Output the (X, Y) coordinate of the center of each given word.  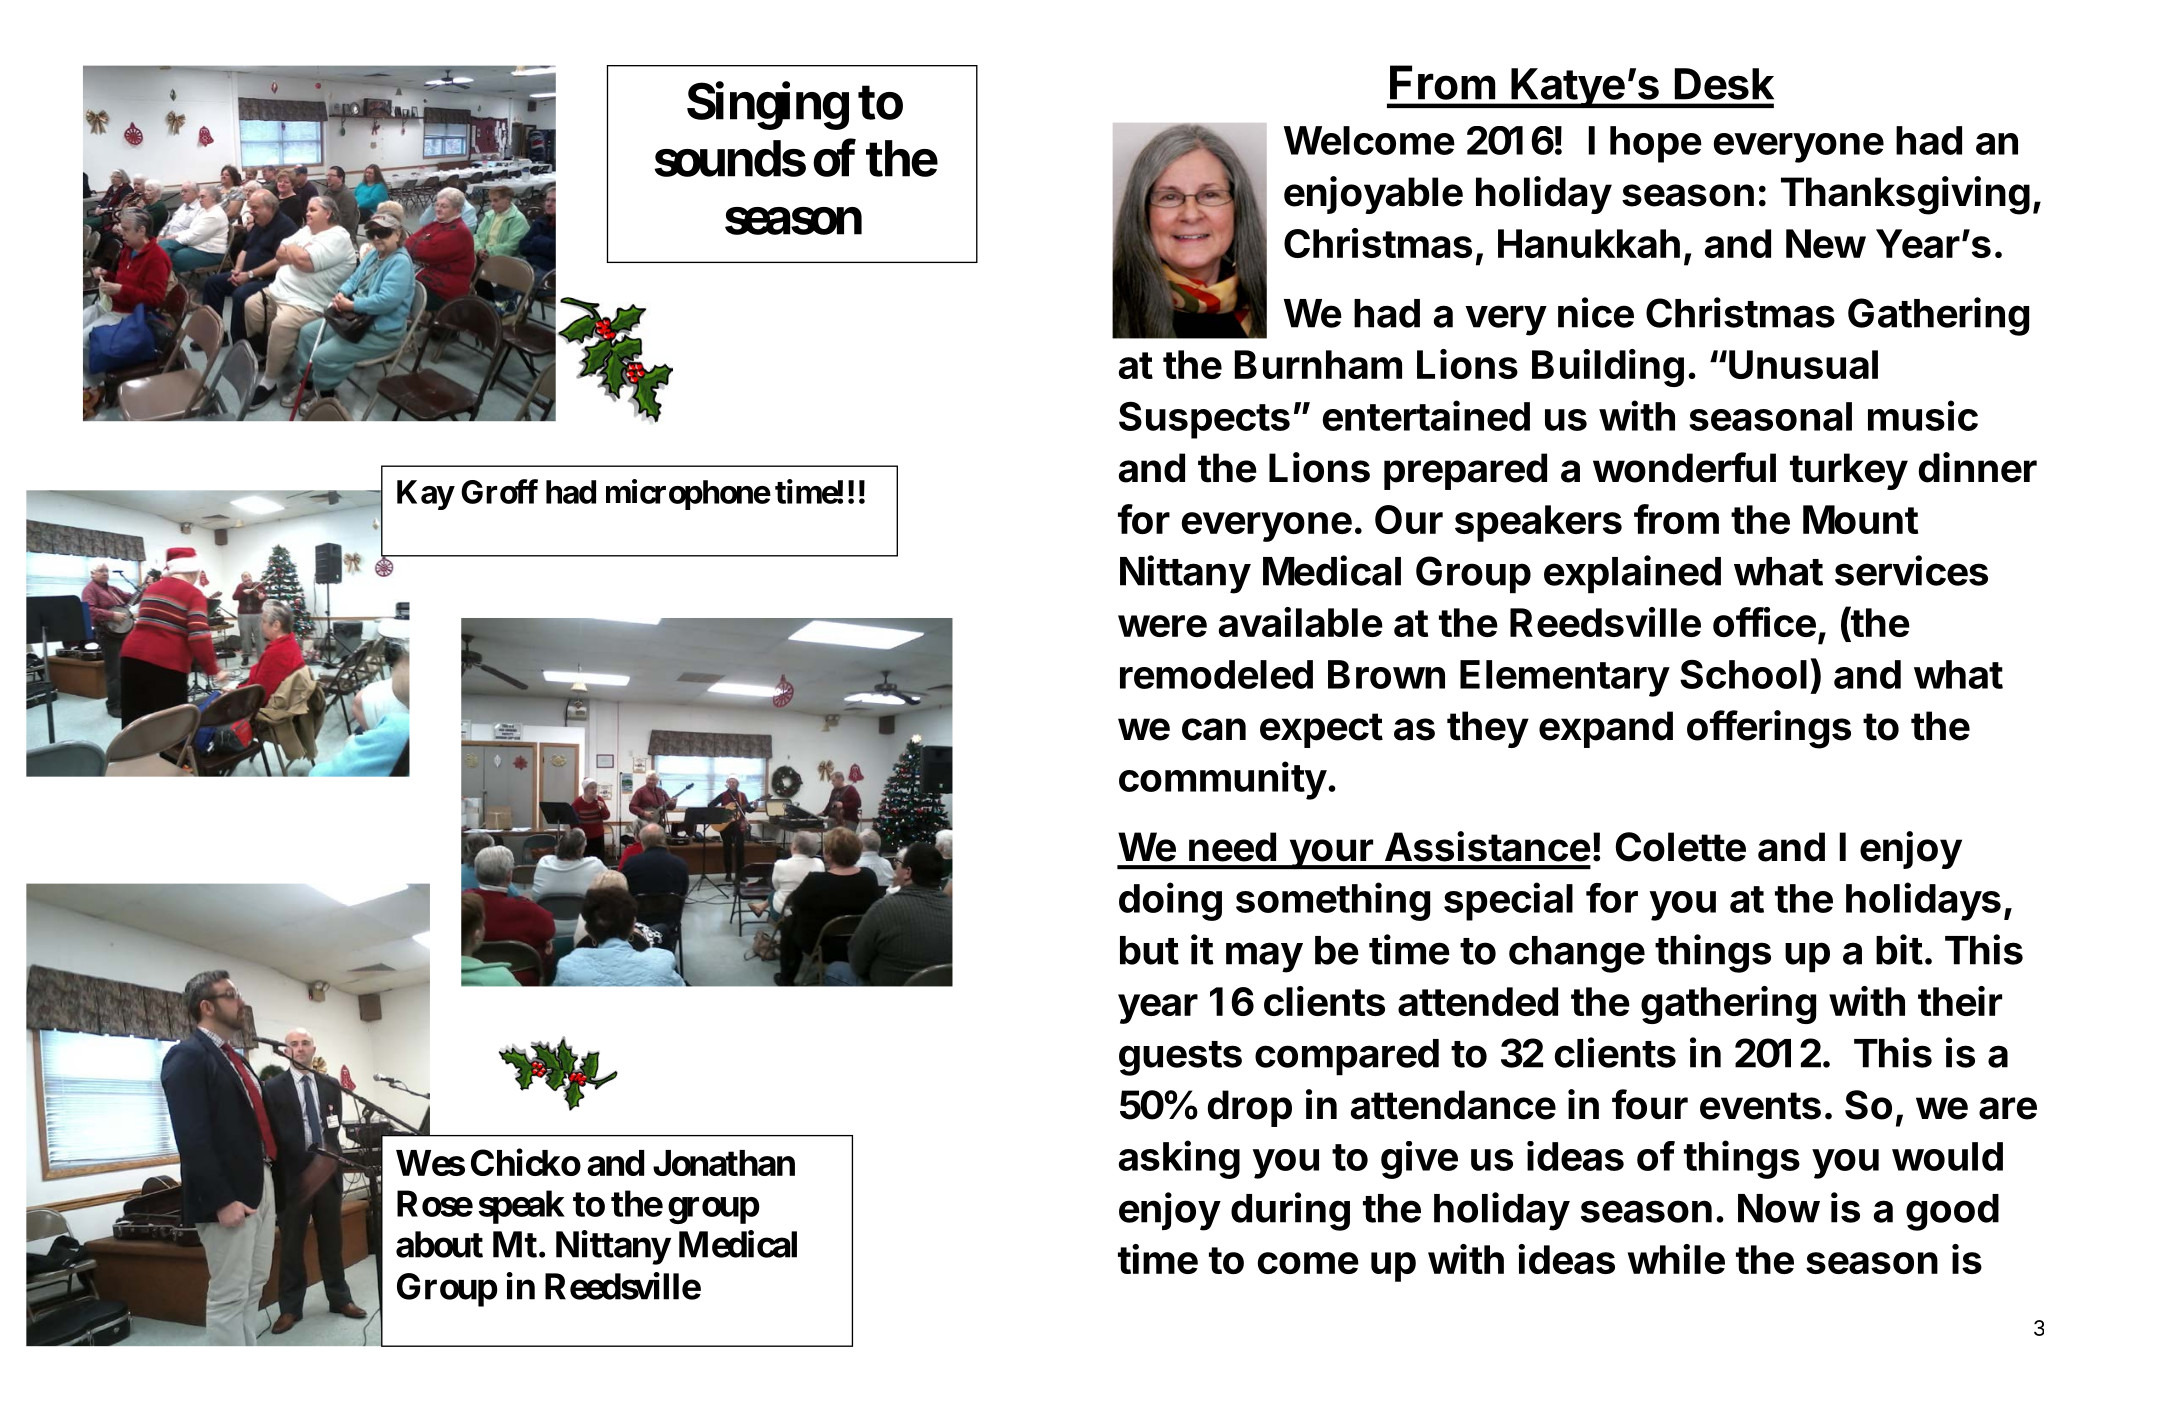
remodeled (1216, 674)
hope (1656, 144)
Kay (425, 495)
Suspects (1204, 420)
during (1290, 1211)
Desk (1724, 84)
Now (1779, 1208)
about (439, 1244)
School (1743, 674)
